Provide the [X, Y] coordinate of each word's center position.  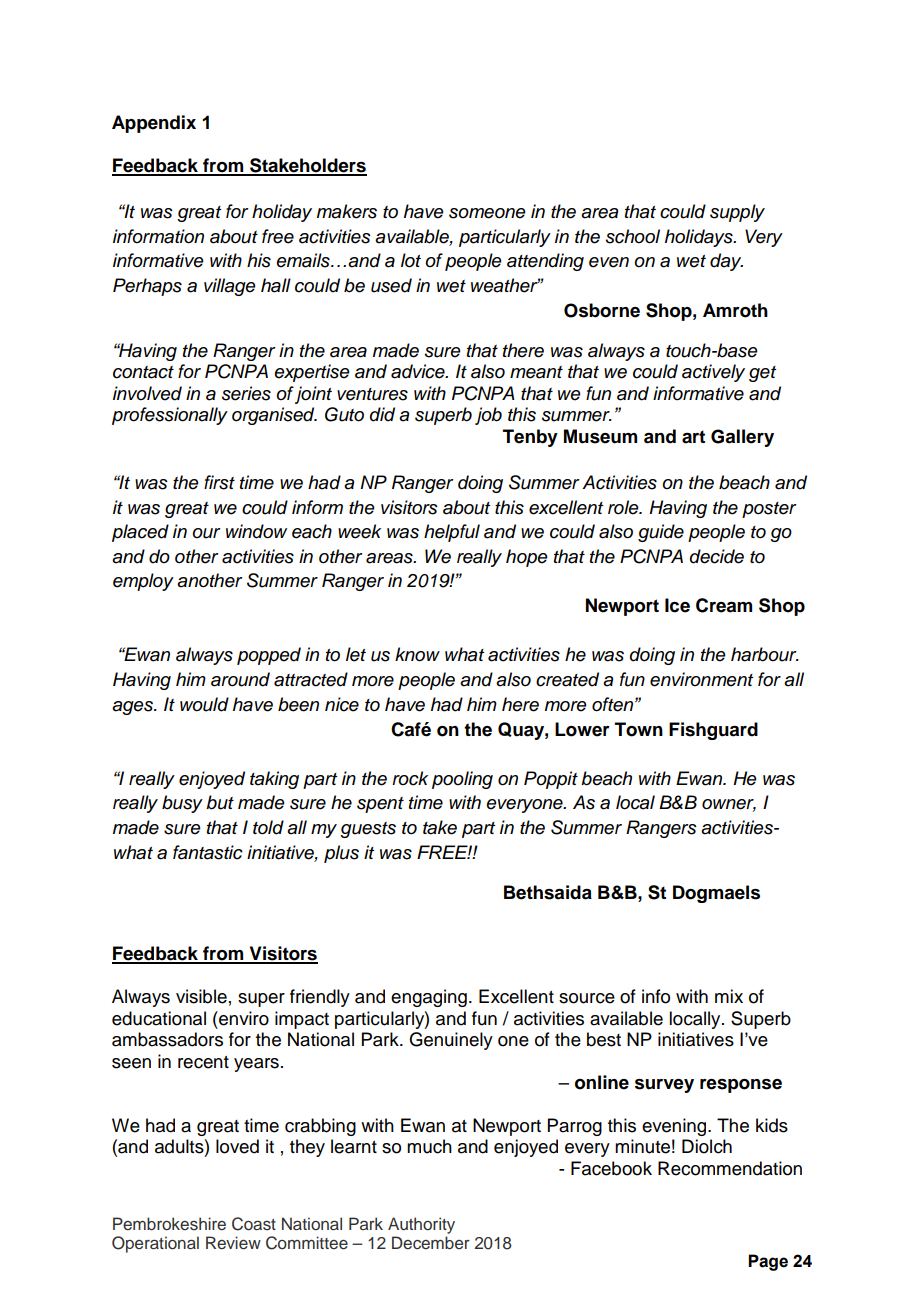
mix [729, 996]
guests [368, 830]
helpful [452, 533]
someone [487, 213]
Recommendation [730, 1168]
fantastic [208, 852]
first [219, 482]
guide [661, 533]
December [431, 1243]
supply [737, 213]
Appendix [154, 124]
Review [233, 1243]
